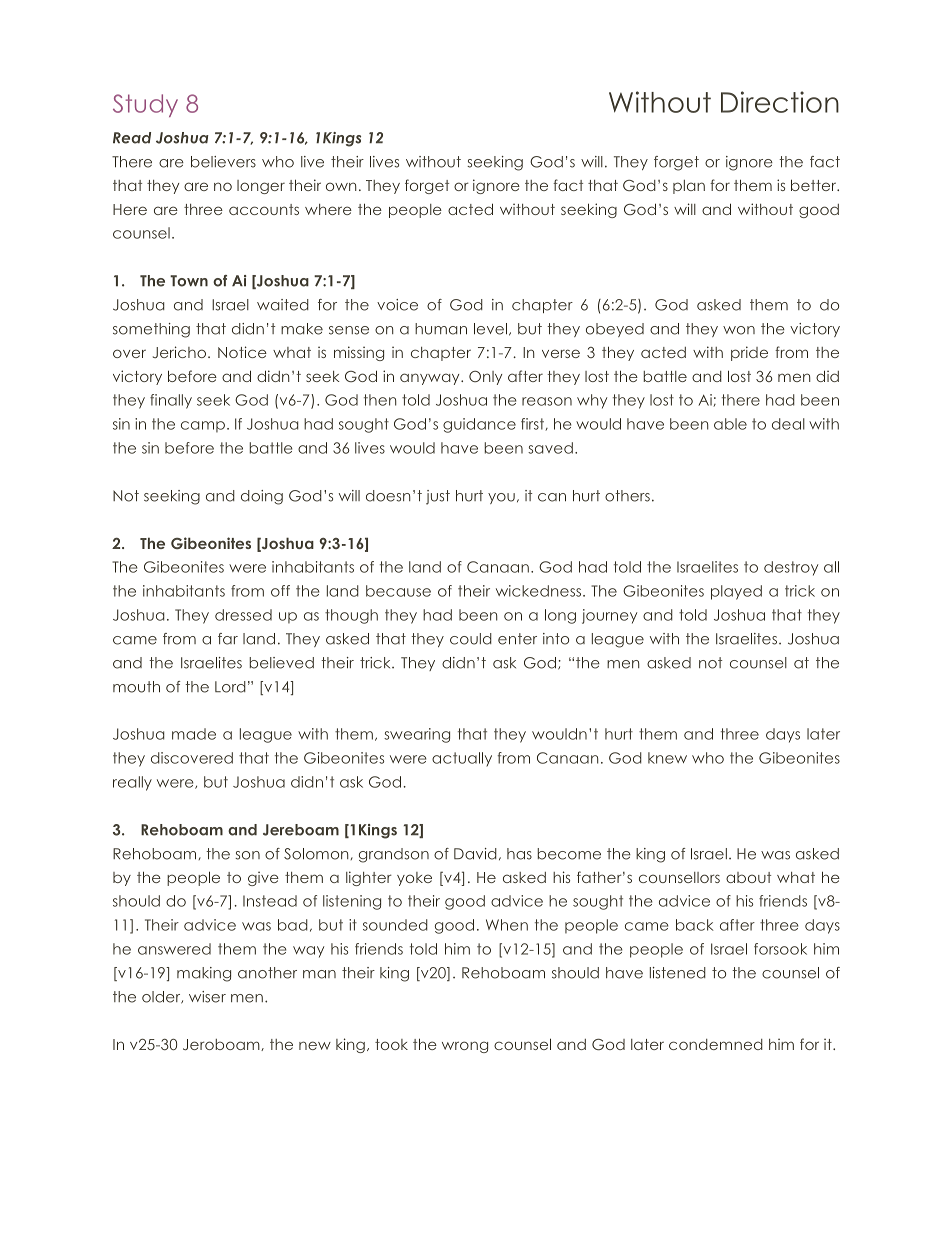  I want to click on made, so click(194, 734).
